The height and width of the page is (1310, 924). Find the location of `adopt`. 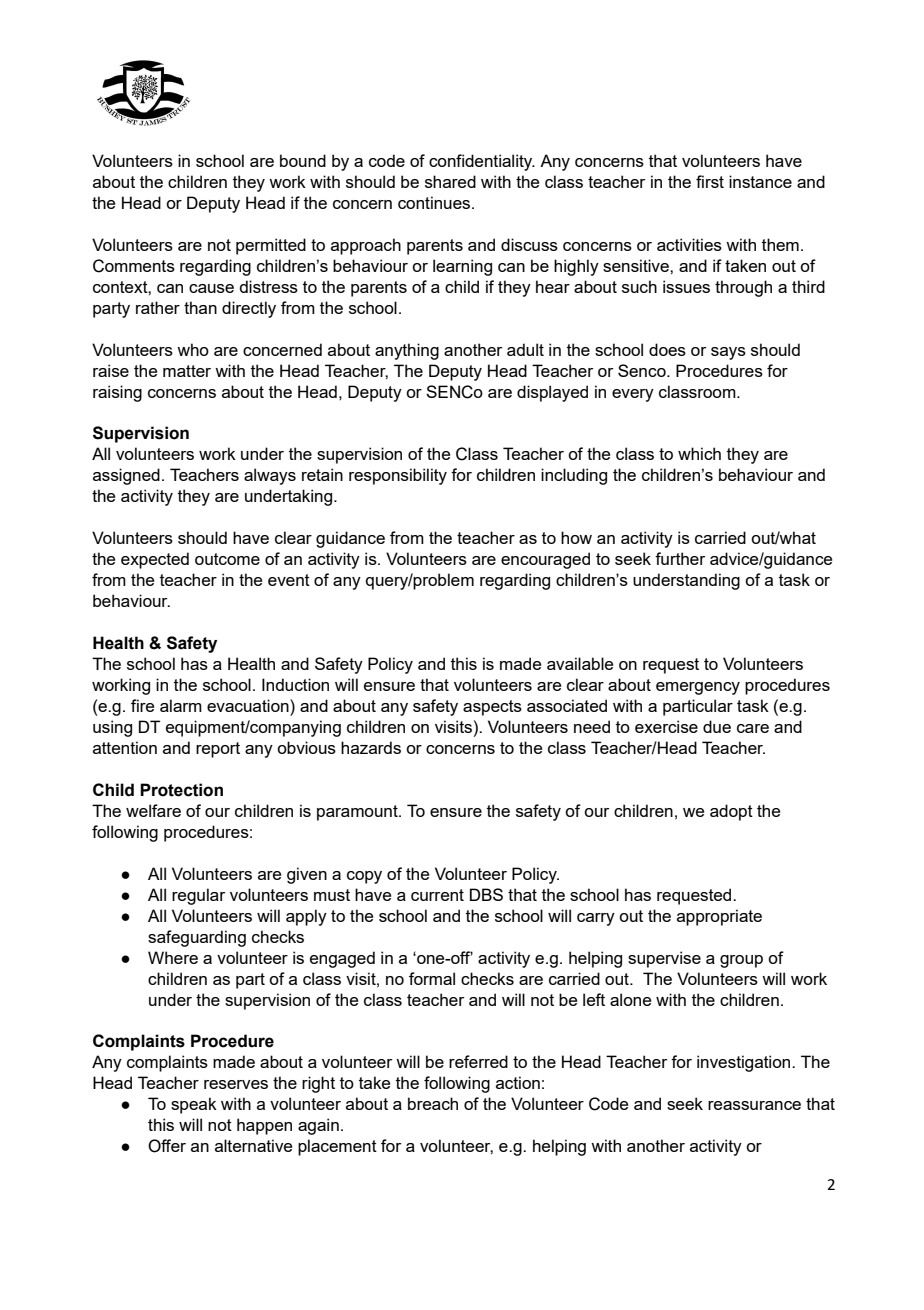

adopt is located at coordinates (731, 812).
